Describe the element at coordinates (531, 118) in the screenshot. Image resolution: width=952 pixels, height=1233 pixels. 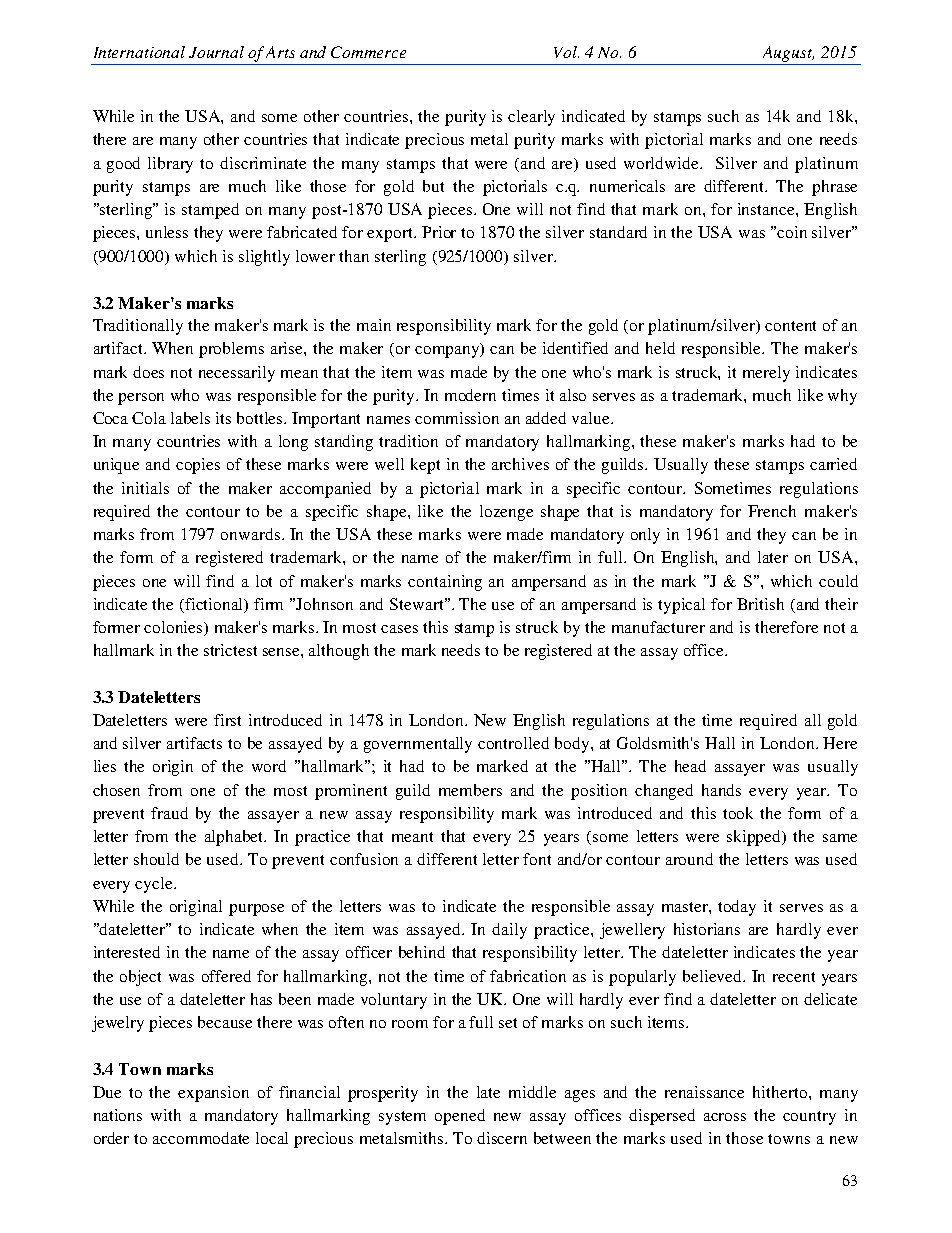
I see `clearly` at that location.
